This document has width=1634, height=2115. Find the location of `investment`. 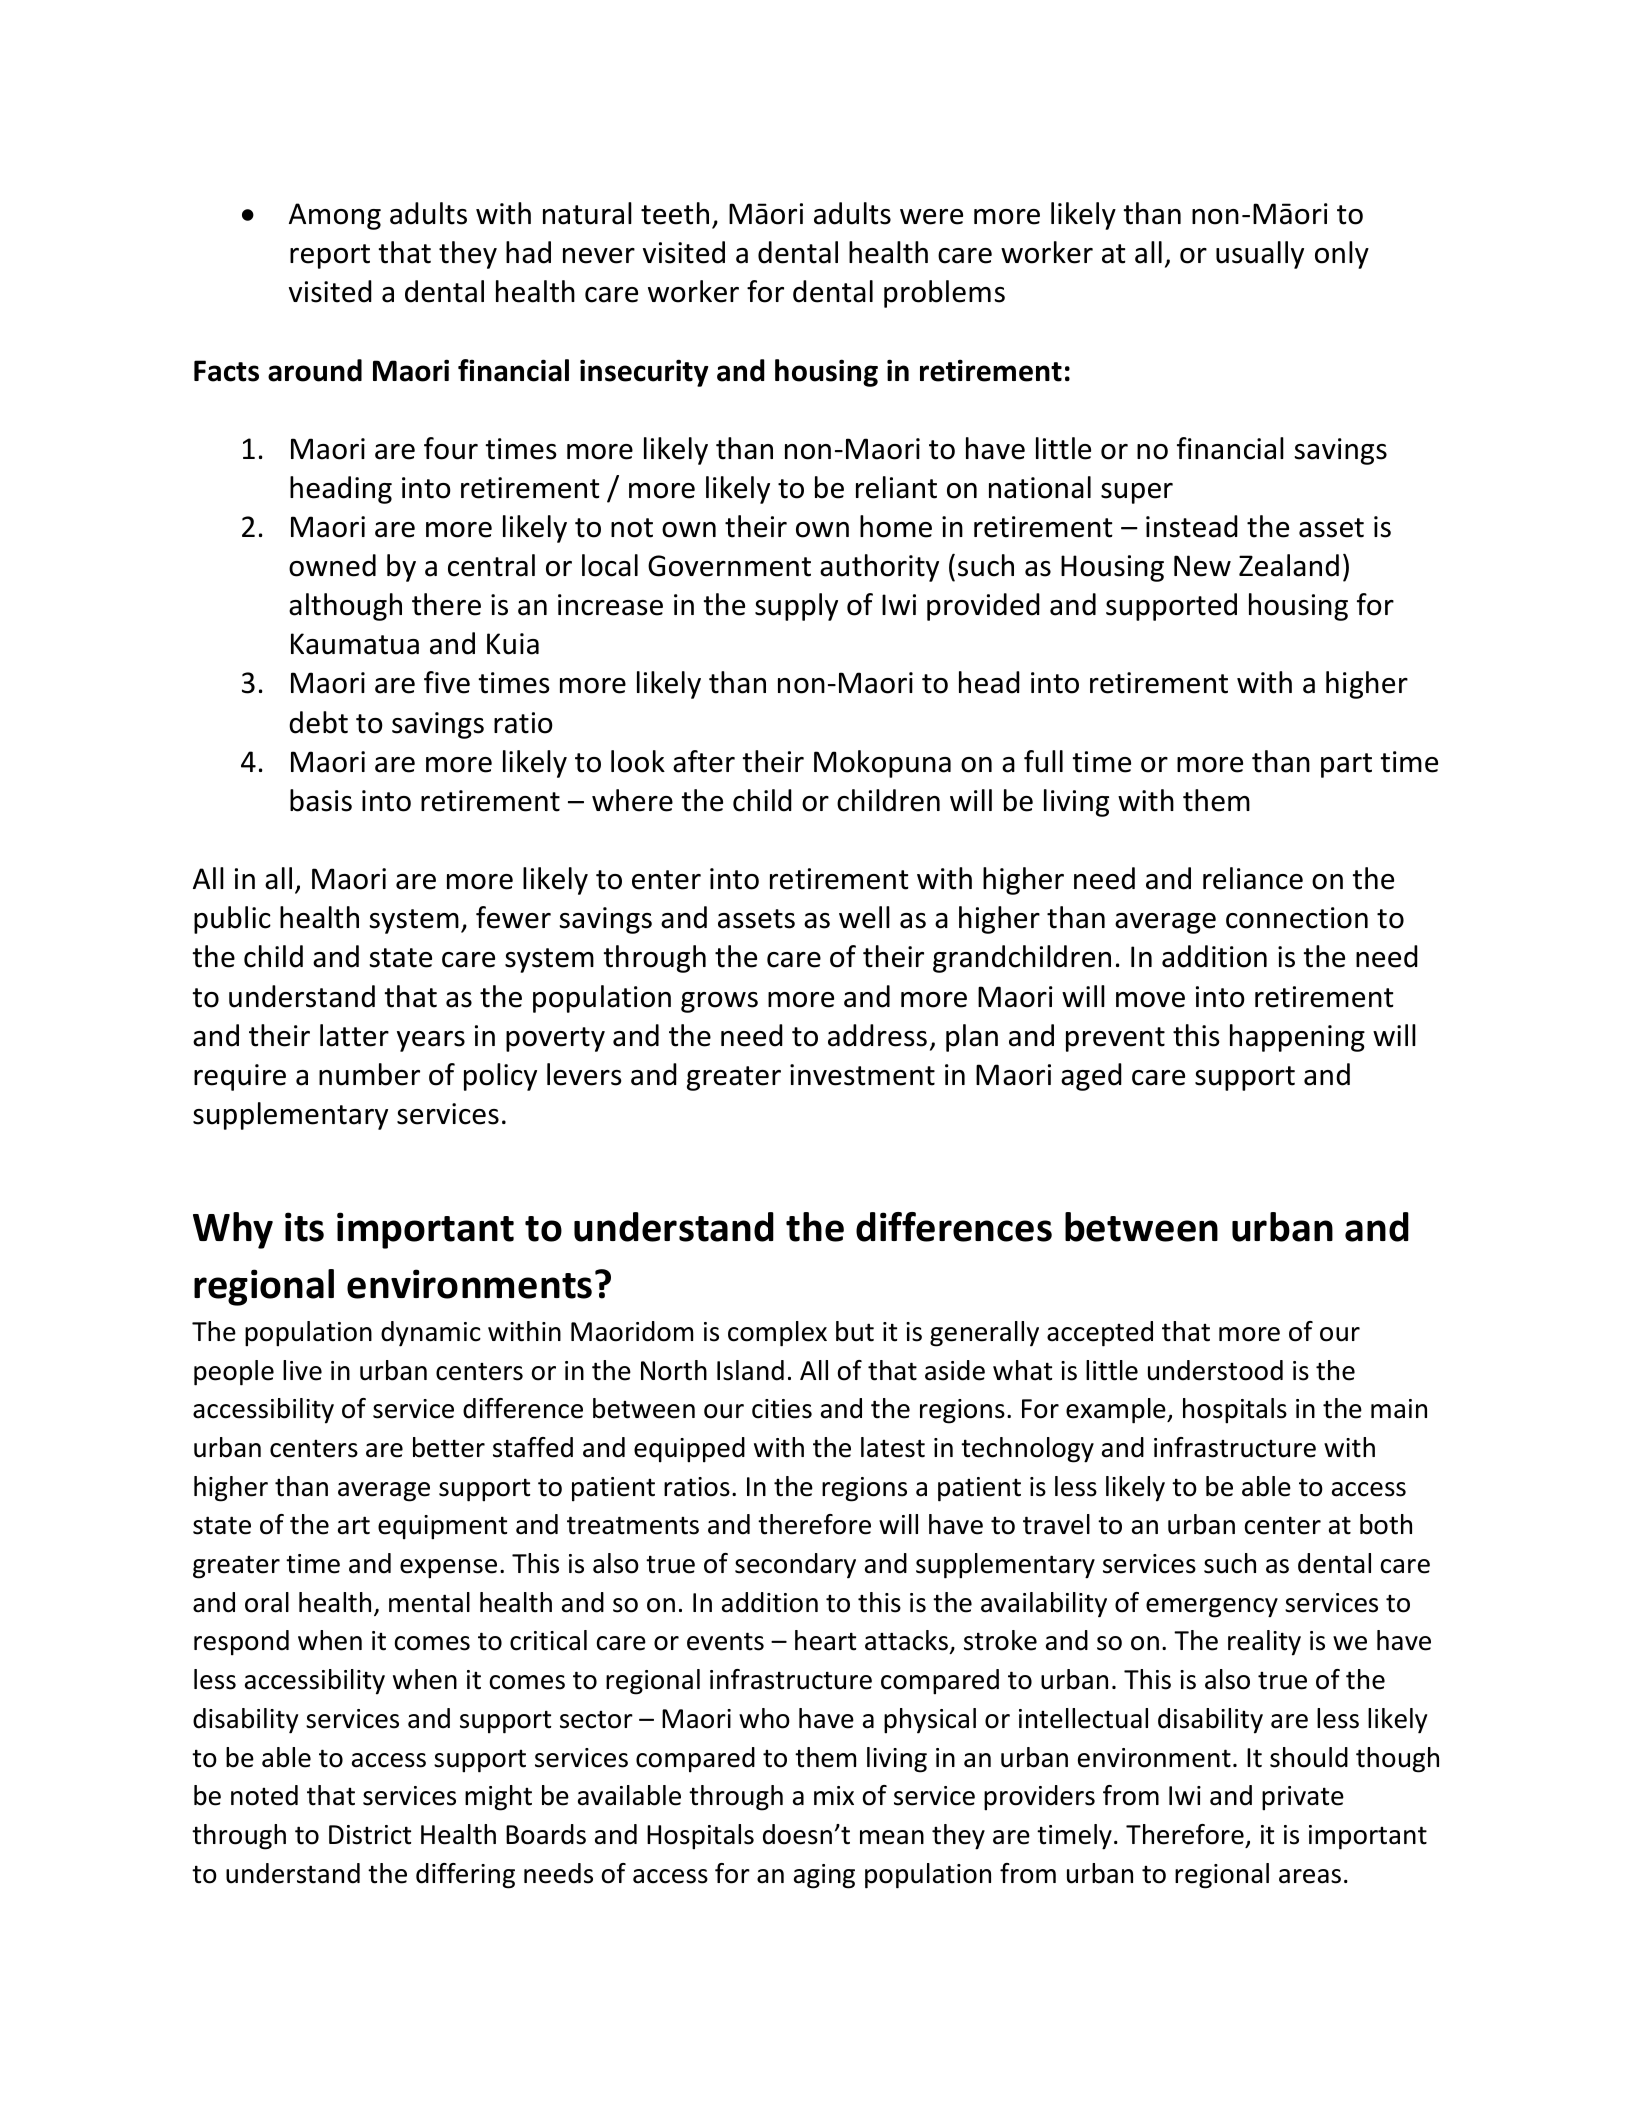

investment is located at coordinates (862, 1075).
